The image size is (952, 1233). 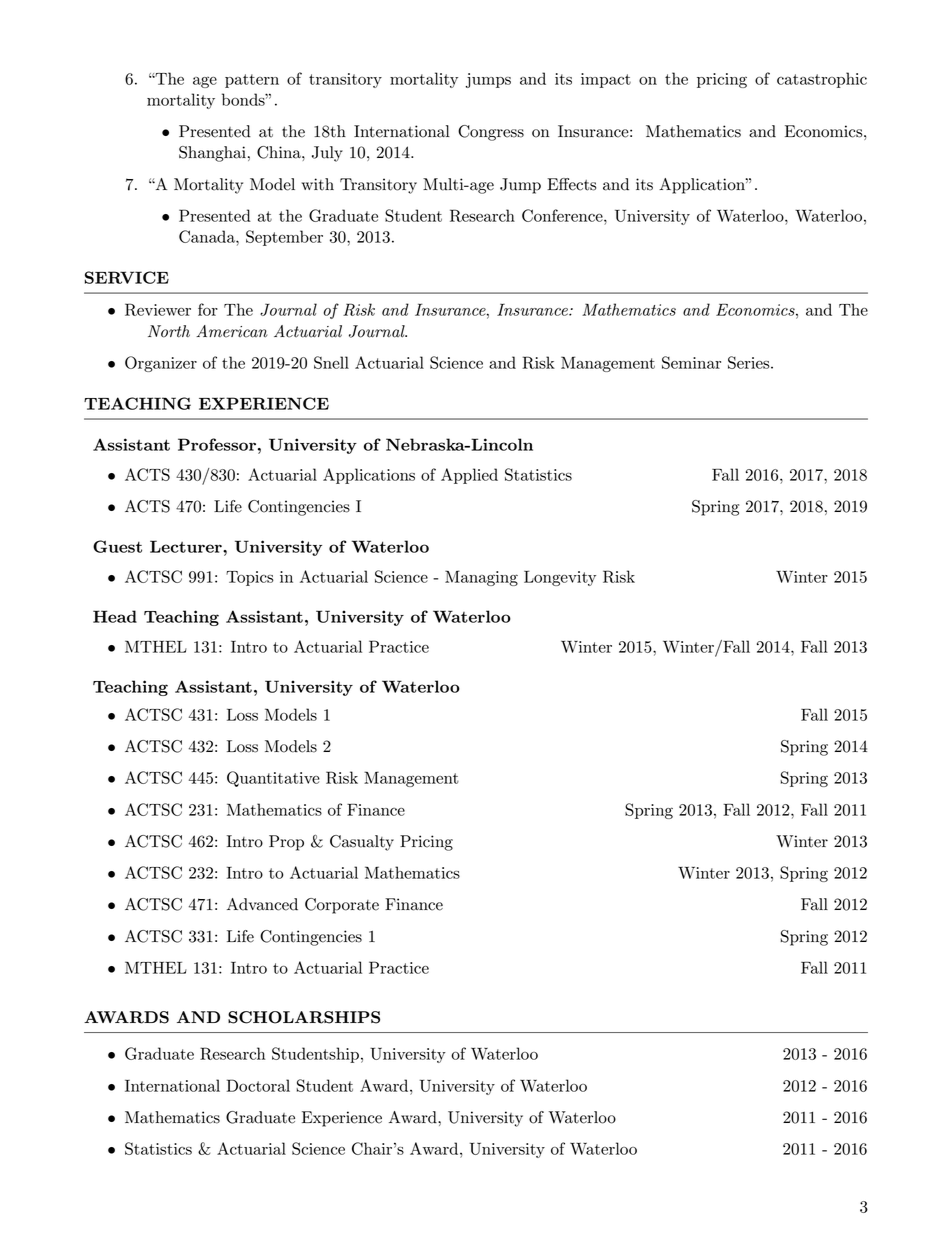 What do you see at coordinates (258, 1085) in the page?
I see `Doctoral` at bounding box center [258, 1085].
